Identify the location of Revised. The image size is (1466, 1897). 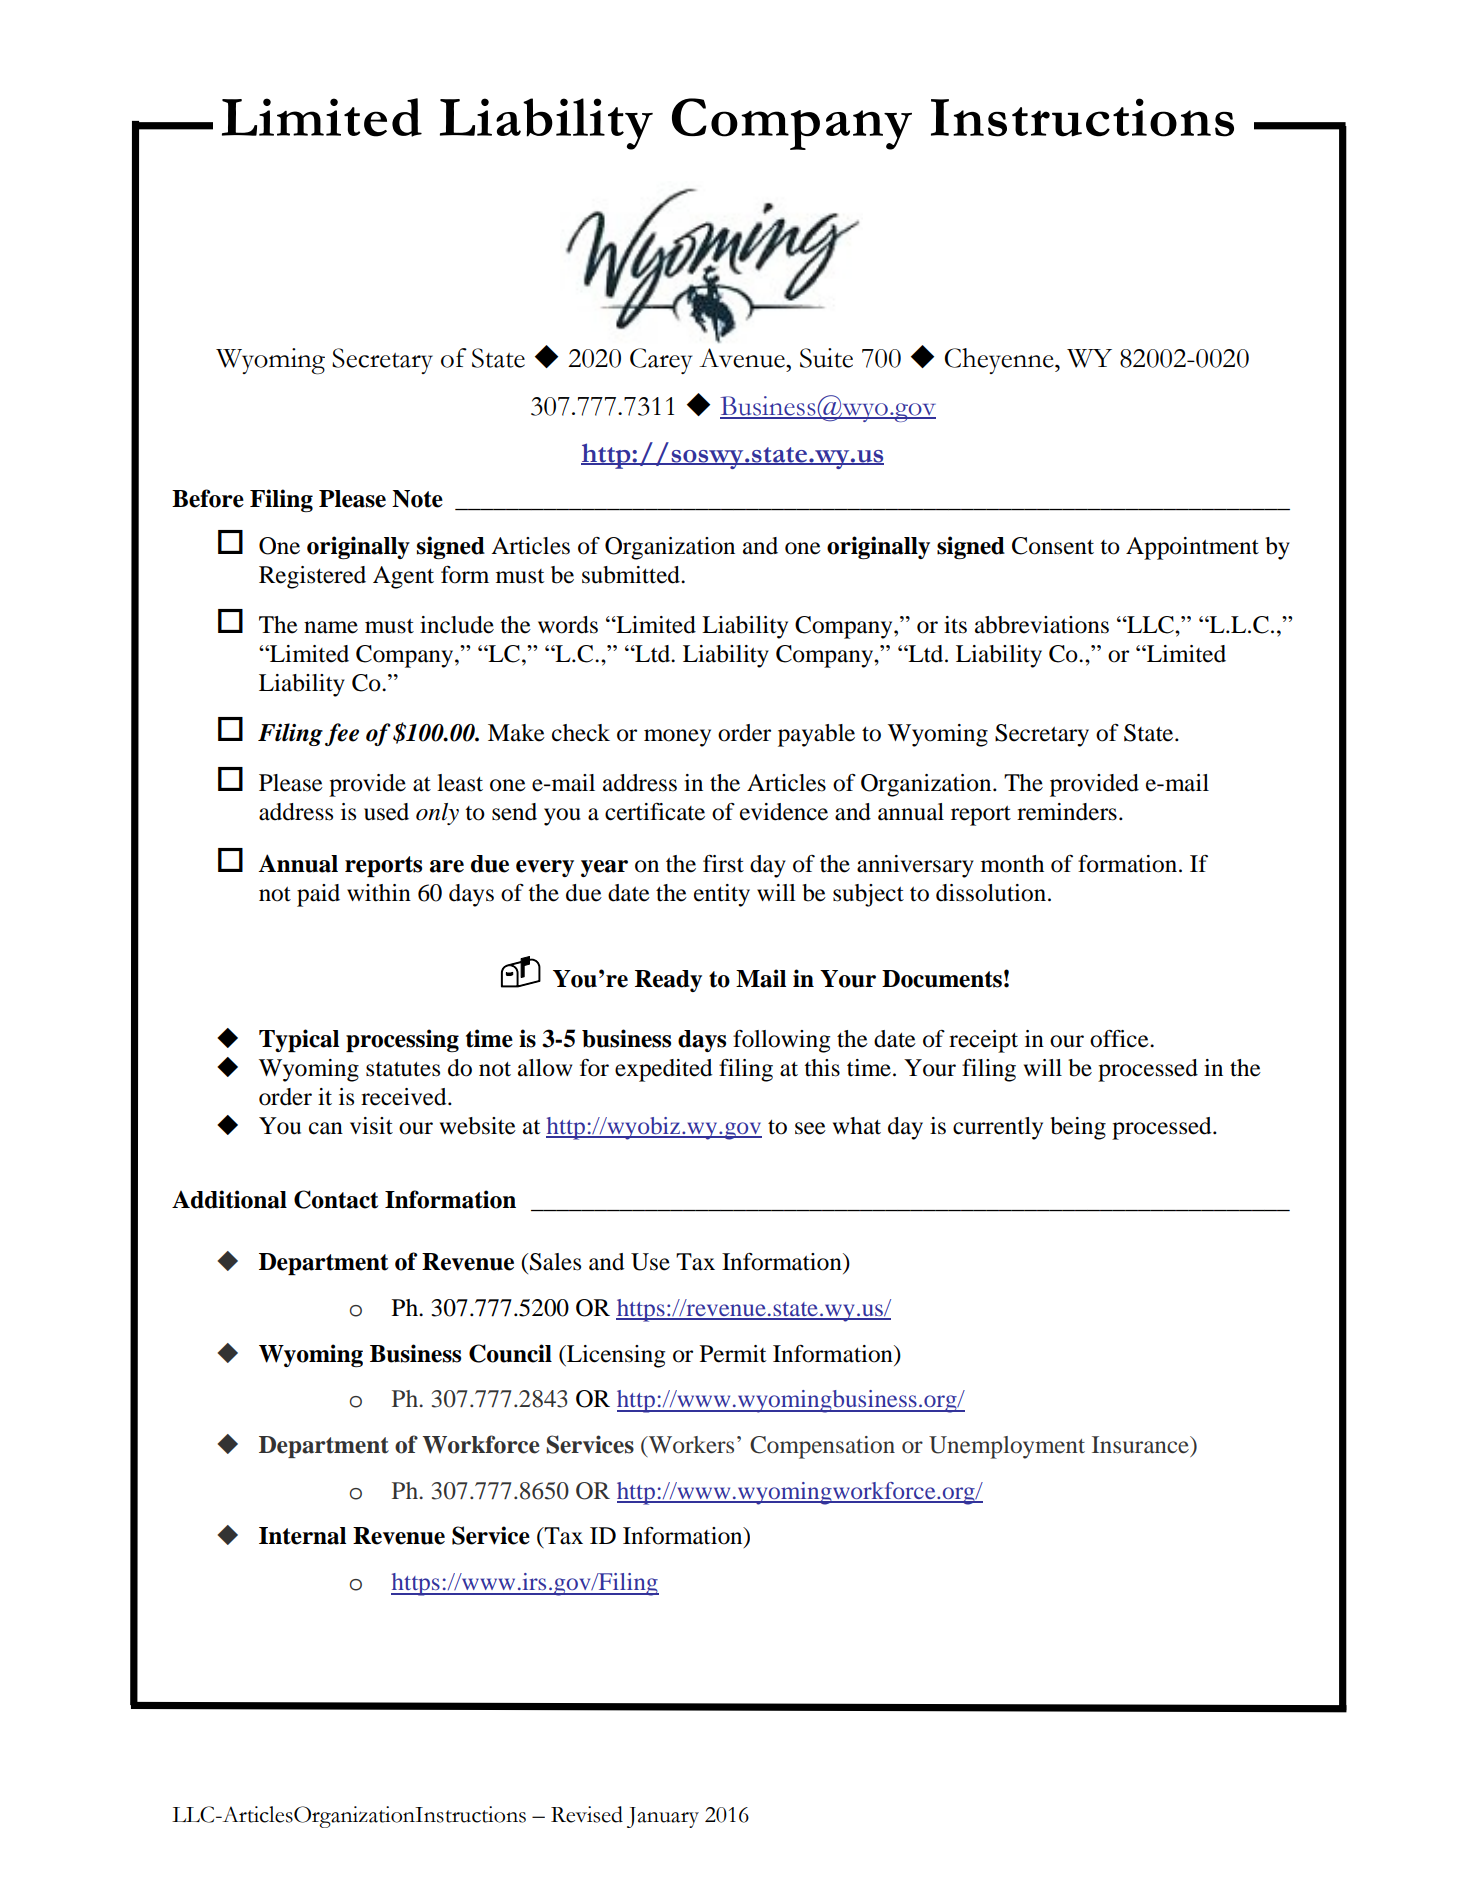
(587, 1814).
